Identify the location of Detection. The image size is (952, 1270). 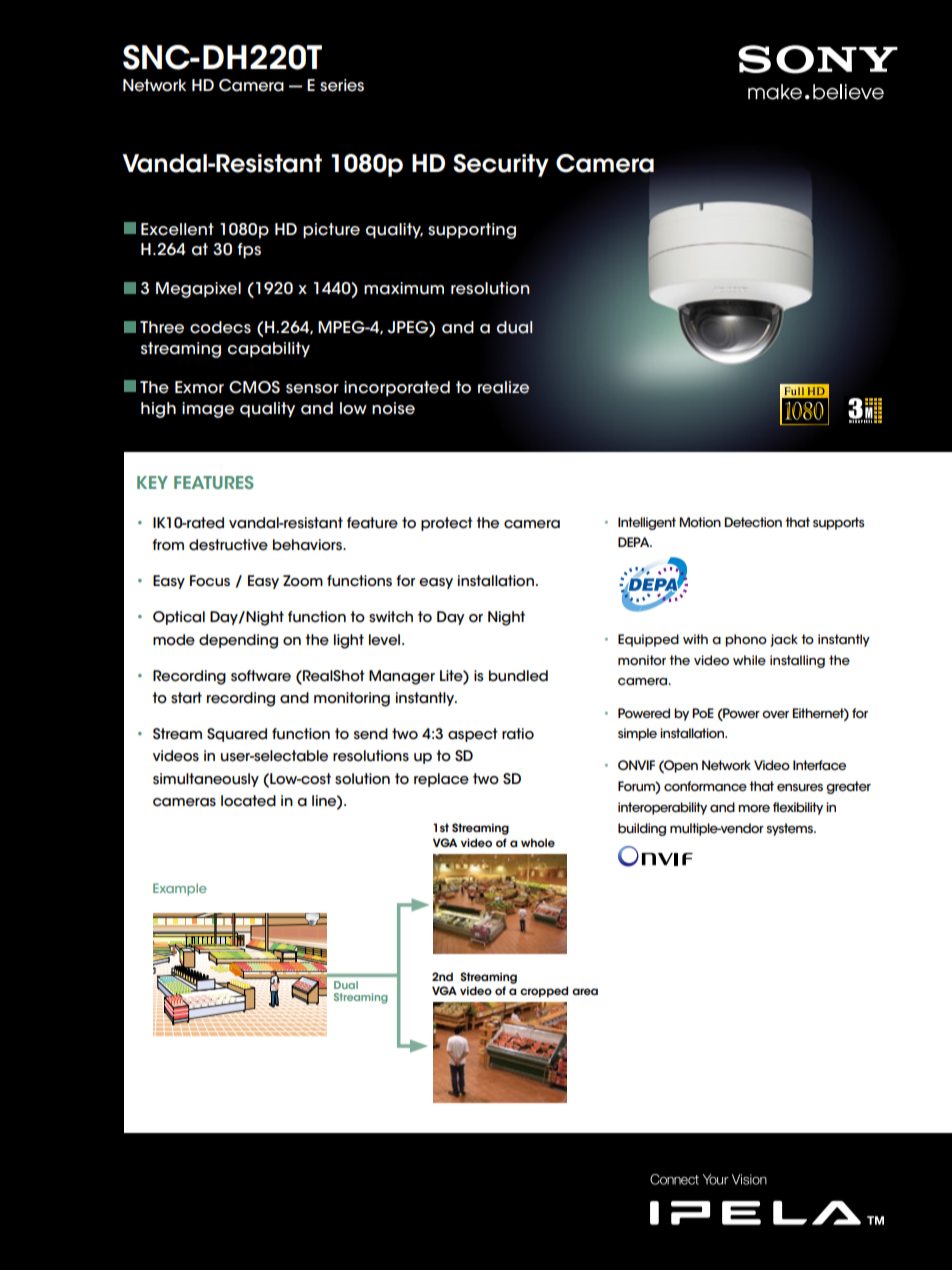
(753, 522).
